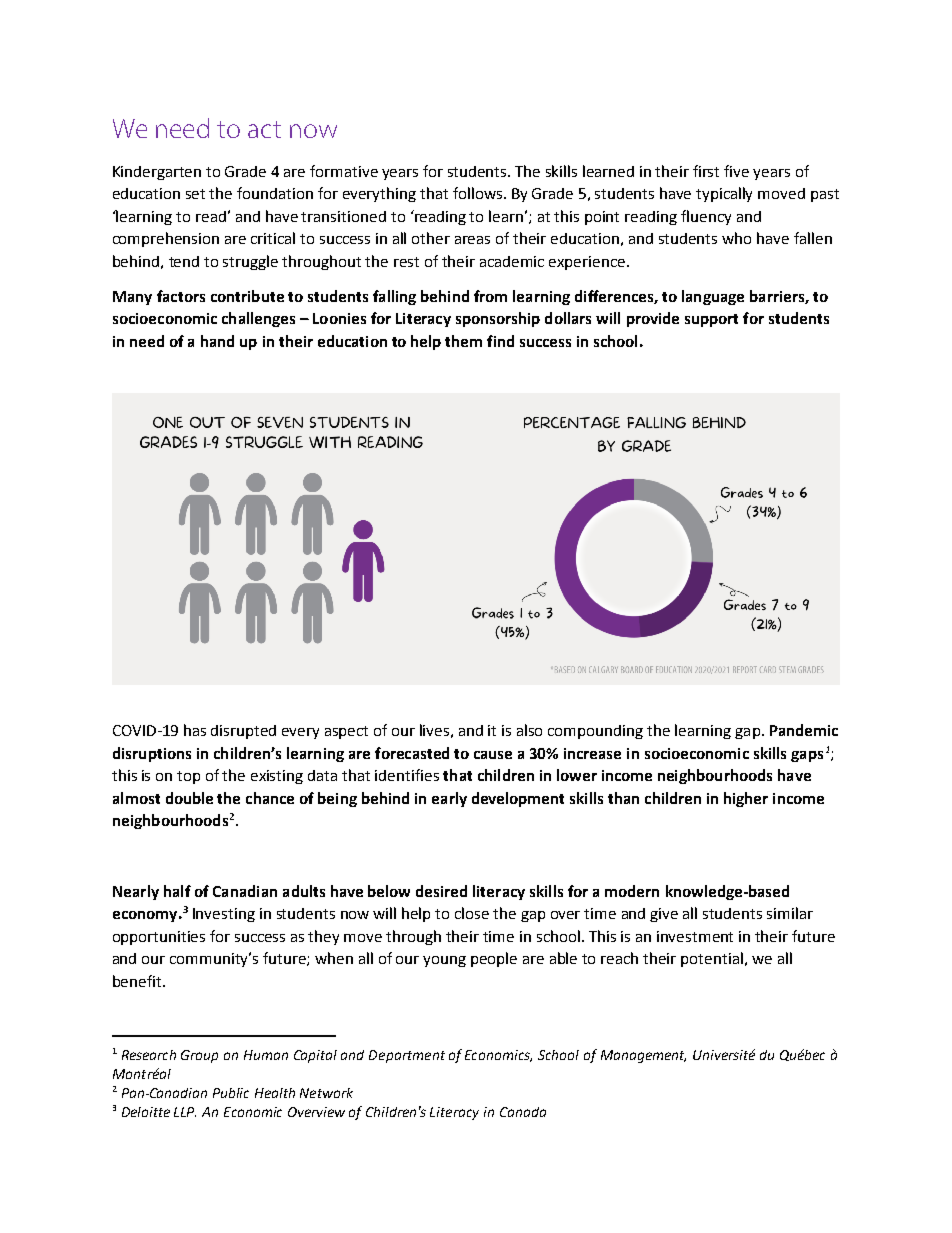 The height and width of the screenshot is (1233, 952). I want to click on Public, so click(231, 1093).
